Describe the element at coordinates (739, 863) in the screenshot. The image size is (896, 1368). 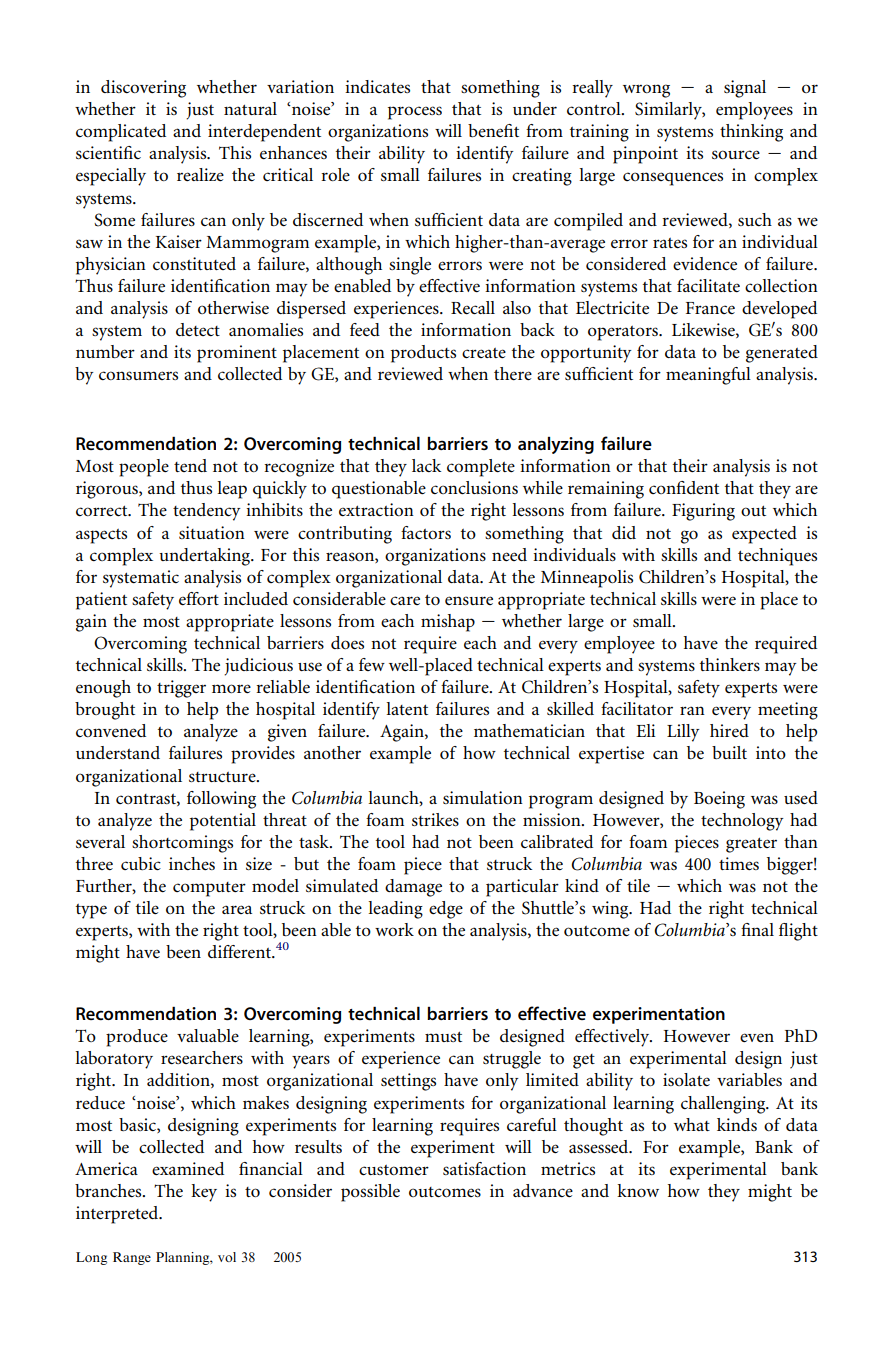
I see `times` at that location.
